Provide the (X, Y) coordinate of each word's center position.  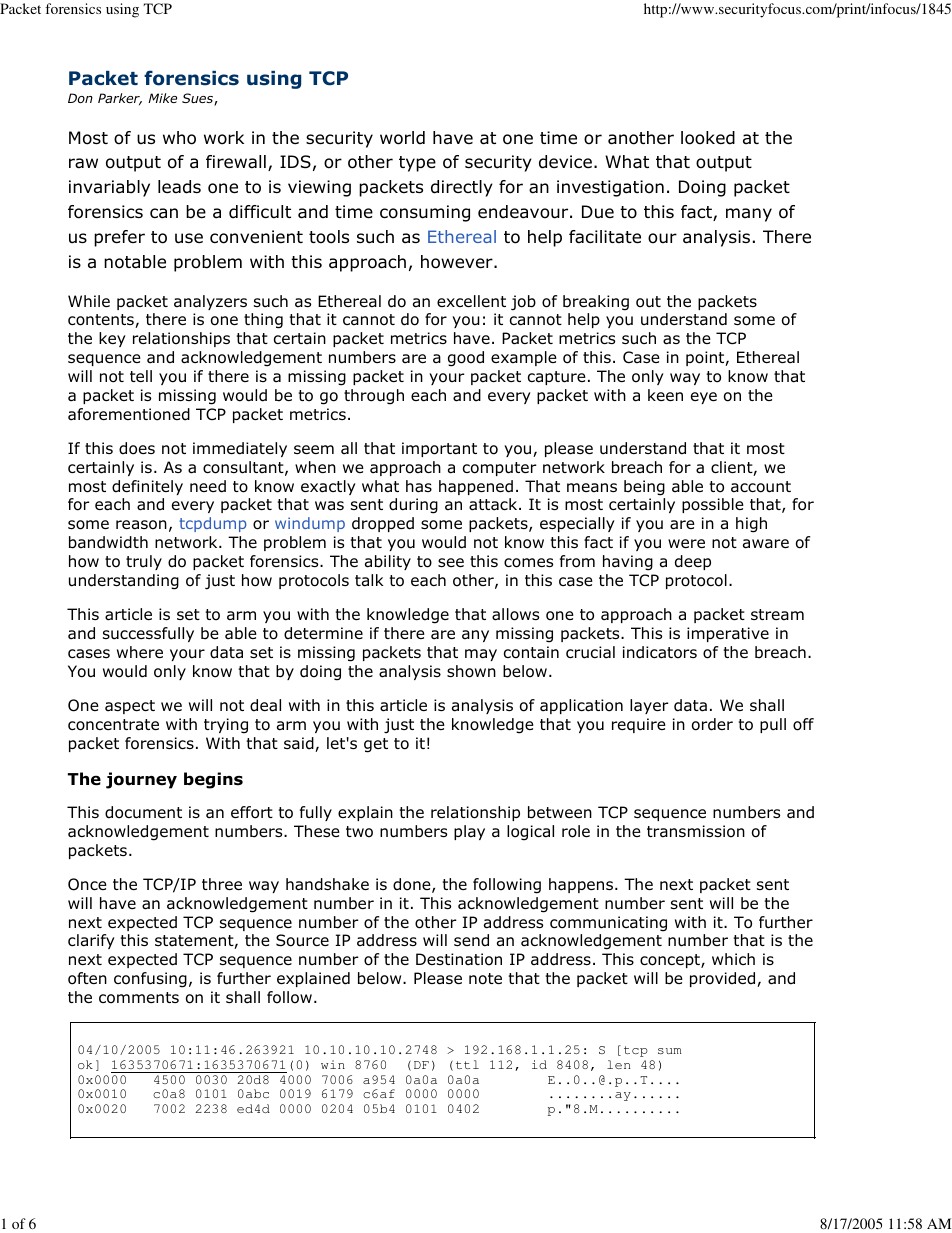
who (179, 138)
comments (139, 998)
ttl (467, 1064)
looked (708, 138)
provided (724, 979)
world (402, 138)
